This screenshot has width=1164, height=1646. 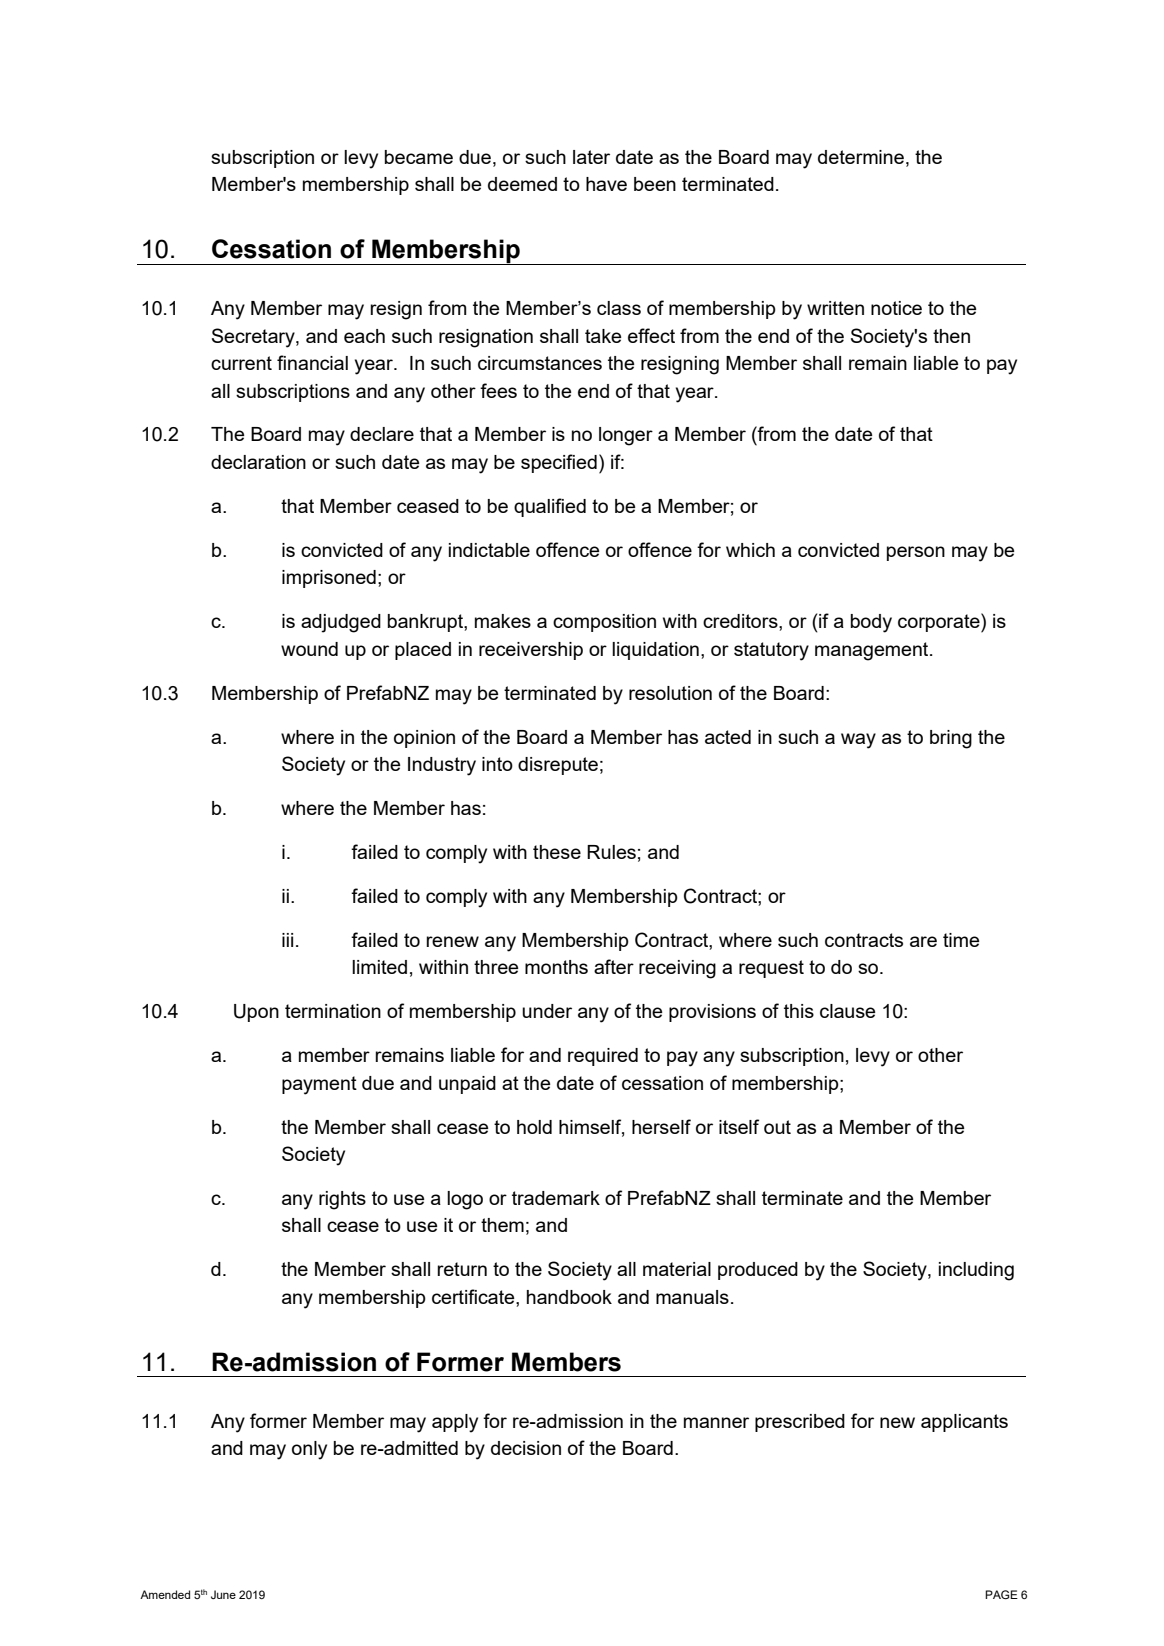 I want to click on payment, so click(x=319, y=1085).
